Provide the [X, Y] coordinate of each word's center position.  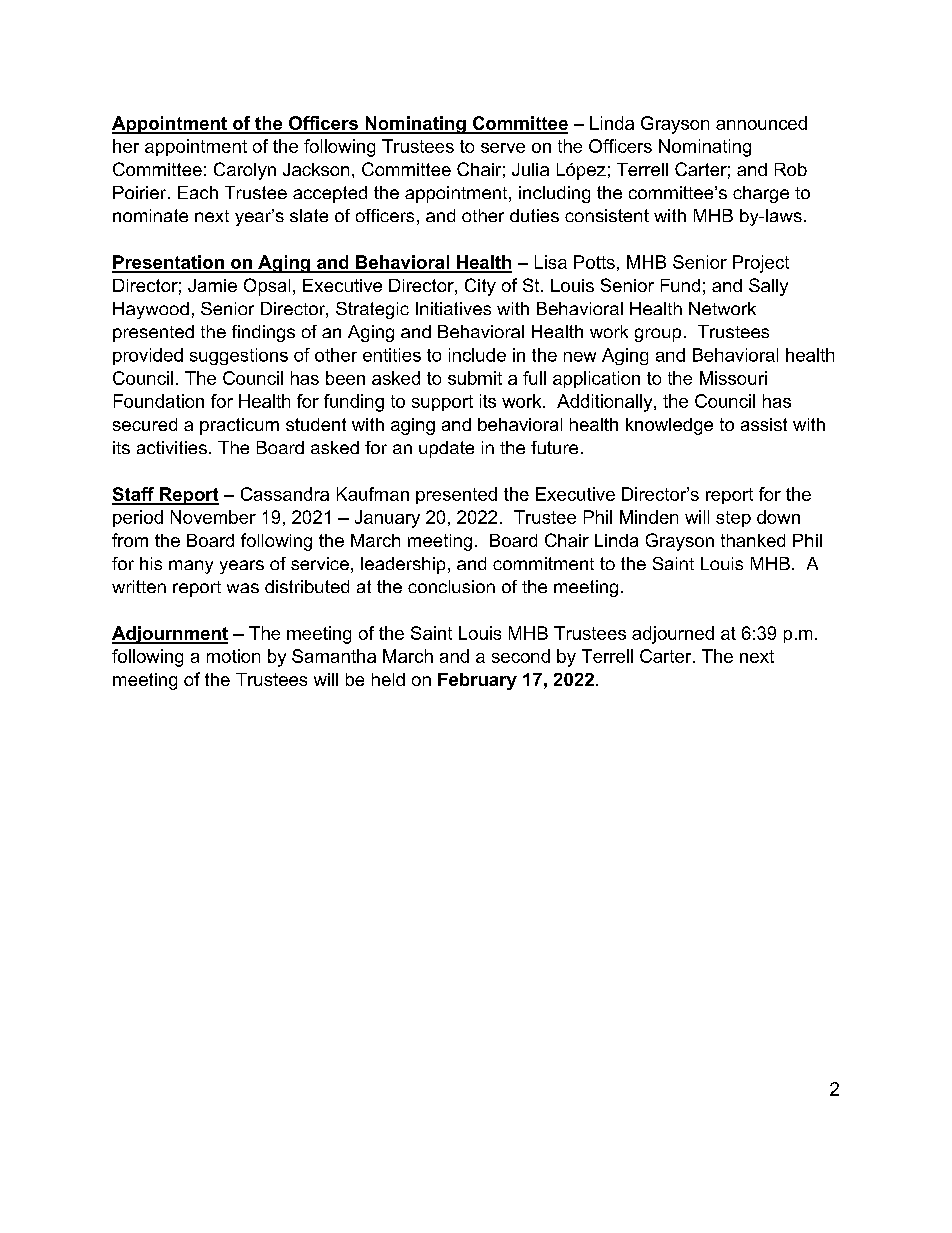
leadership [403, 565]
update [446, 449]
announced [761, 123]
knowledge [669, 426]
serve [503, 148]
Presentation [169, 263]
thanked [753, 540]
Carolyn [245, 171]
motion [233, 656]
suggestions [239, 356]
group [658, 335]
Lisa [551, 262]
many [191, 567]
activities [172, 447]
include [477, 355]
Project [761, 264]
